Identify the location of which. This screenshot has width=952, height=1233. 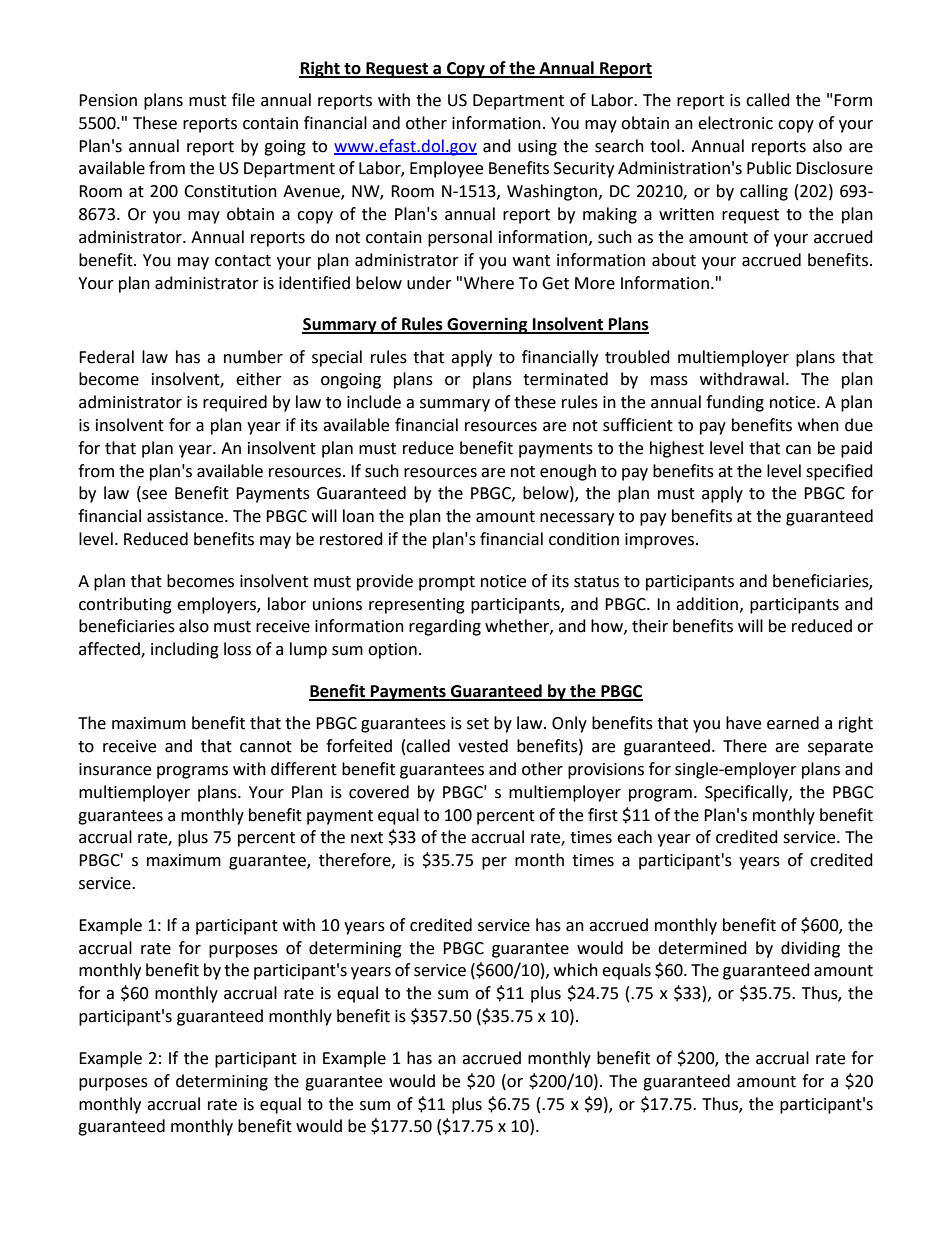
(576, 970).
